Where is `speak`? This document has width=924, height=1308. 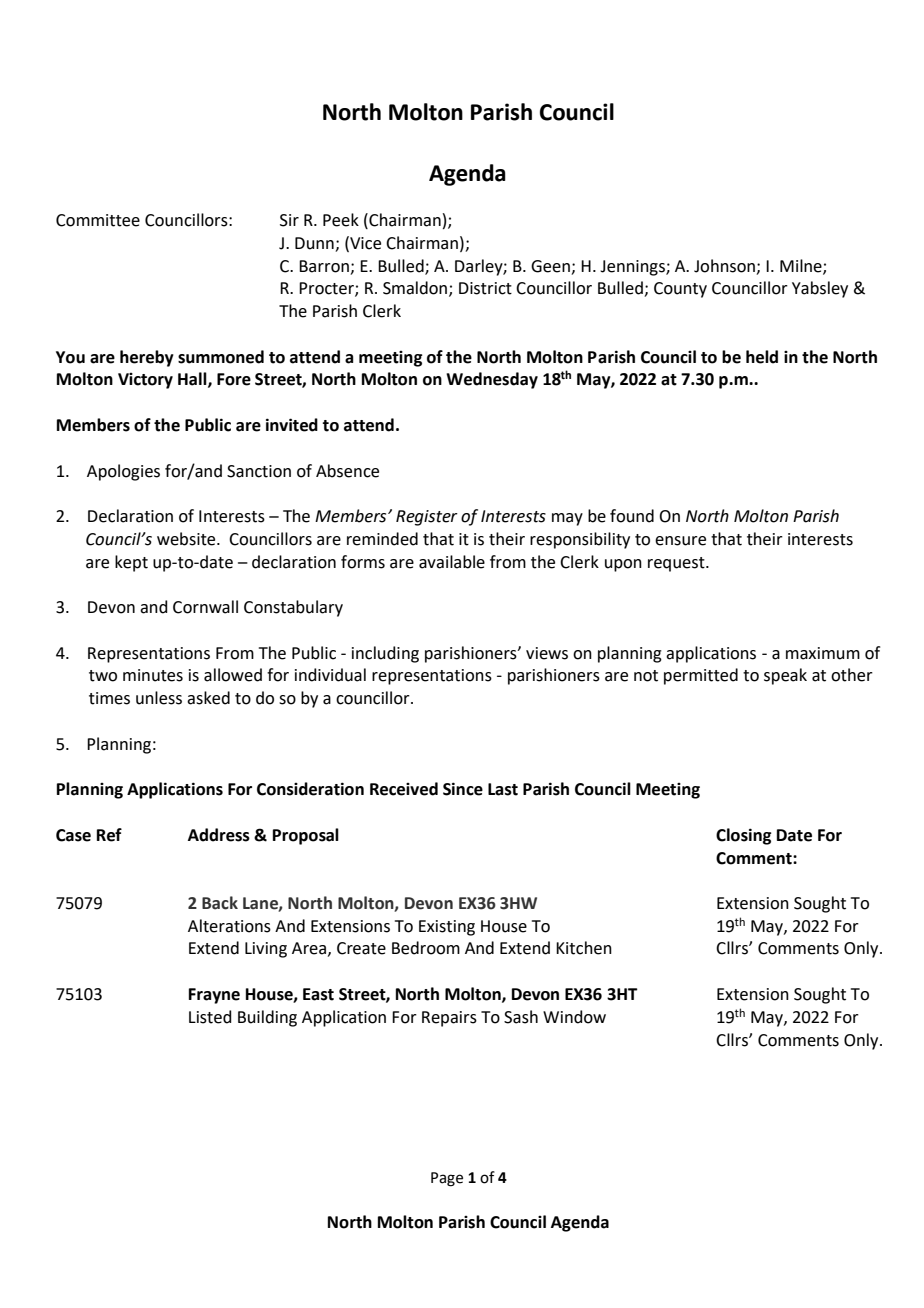
speak is located at coordinates (785, 676).
